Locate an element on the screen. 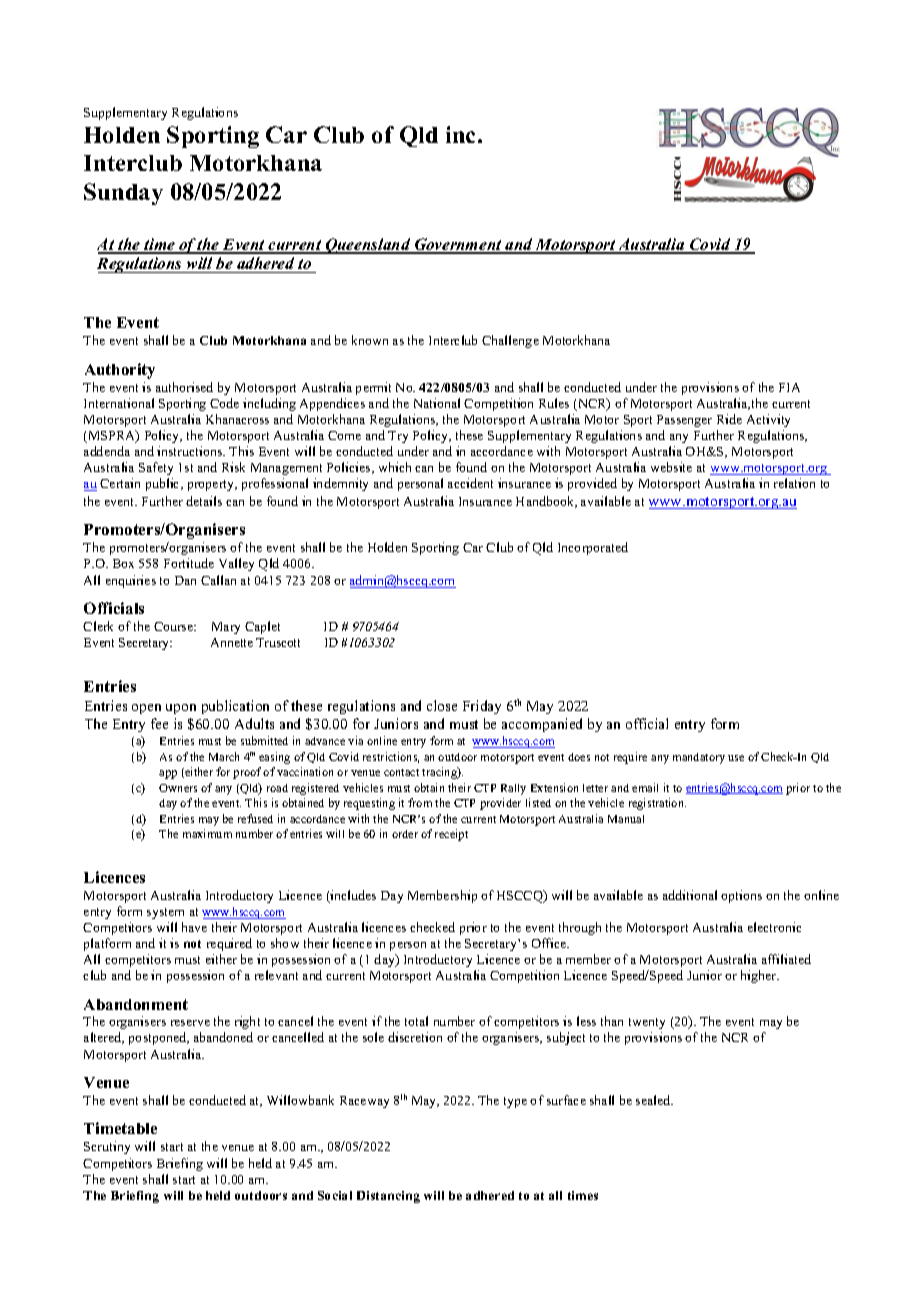 The image size is (924, 1308). accident is located at coordinates (470, 483).
